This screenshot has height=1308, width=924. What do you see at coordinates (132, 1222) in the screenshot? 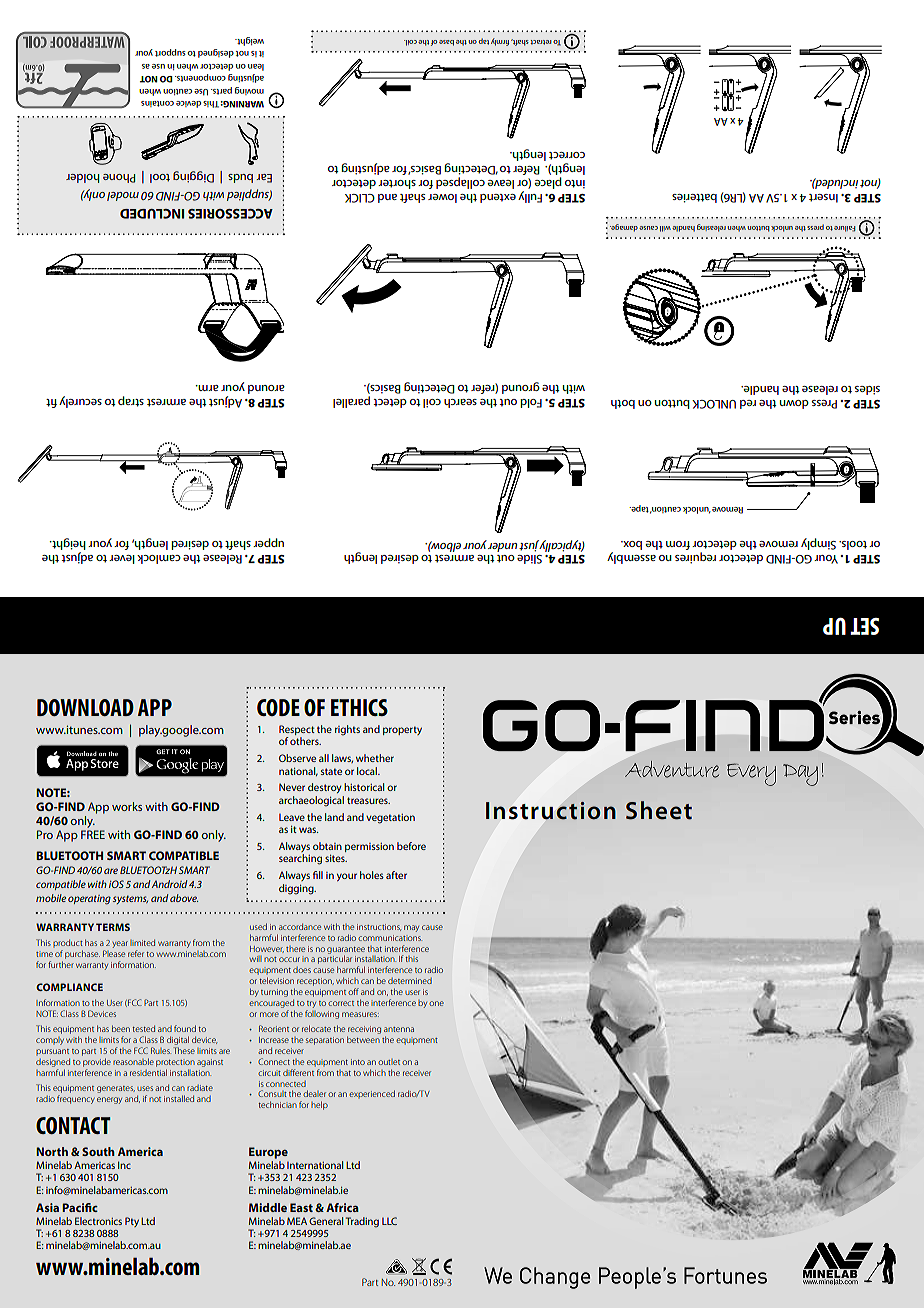
I see `Pty` at bounding box center [132, 1222].
